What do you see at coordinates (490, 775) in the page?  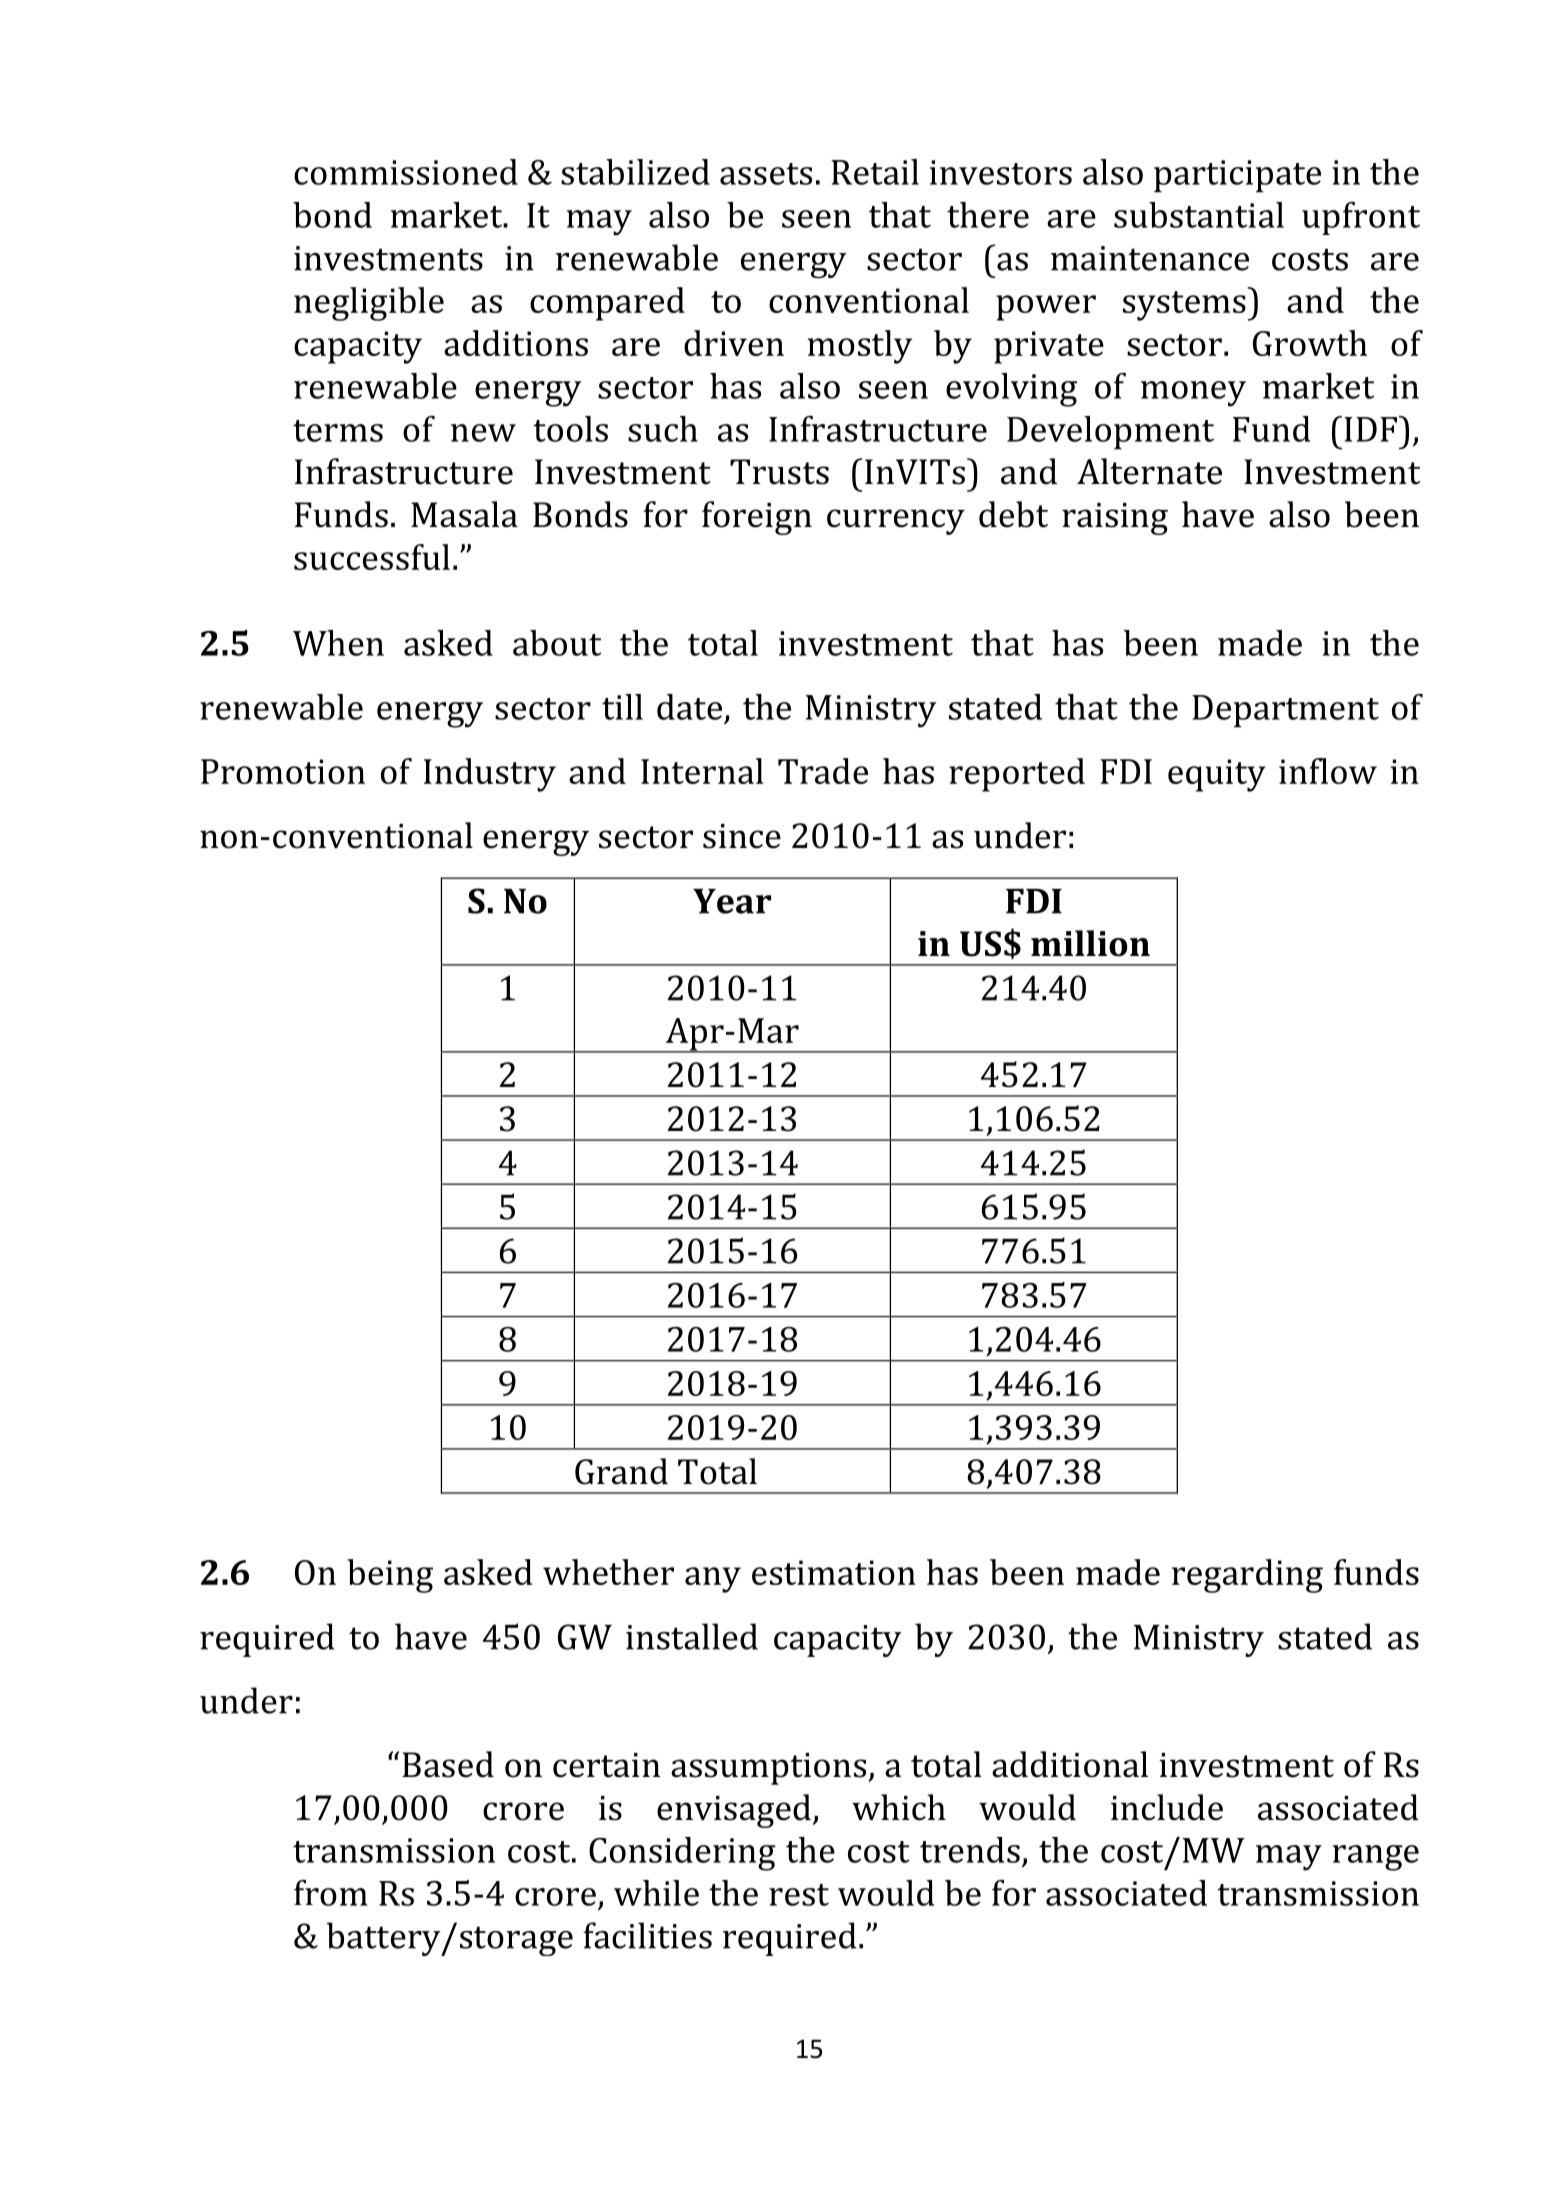 I see `Industry` at bounding box center [490, 775].
